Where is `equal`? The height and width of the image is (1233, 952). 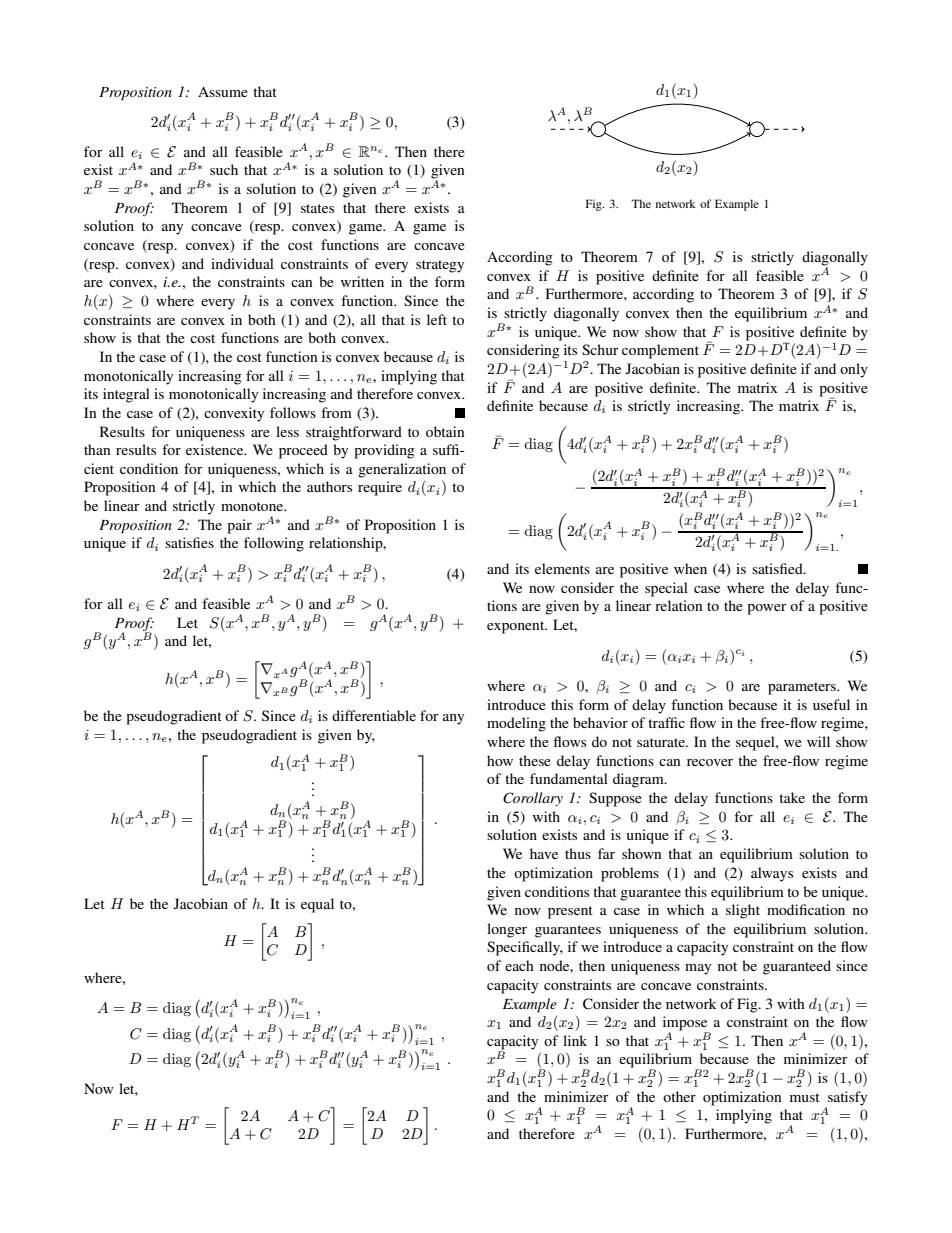 equal is located at coordinates (317, 905).
